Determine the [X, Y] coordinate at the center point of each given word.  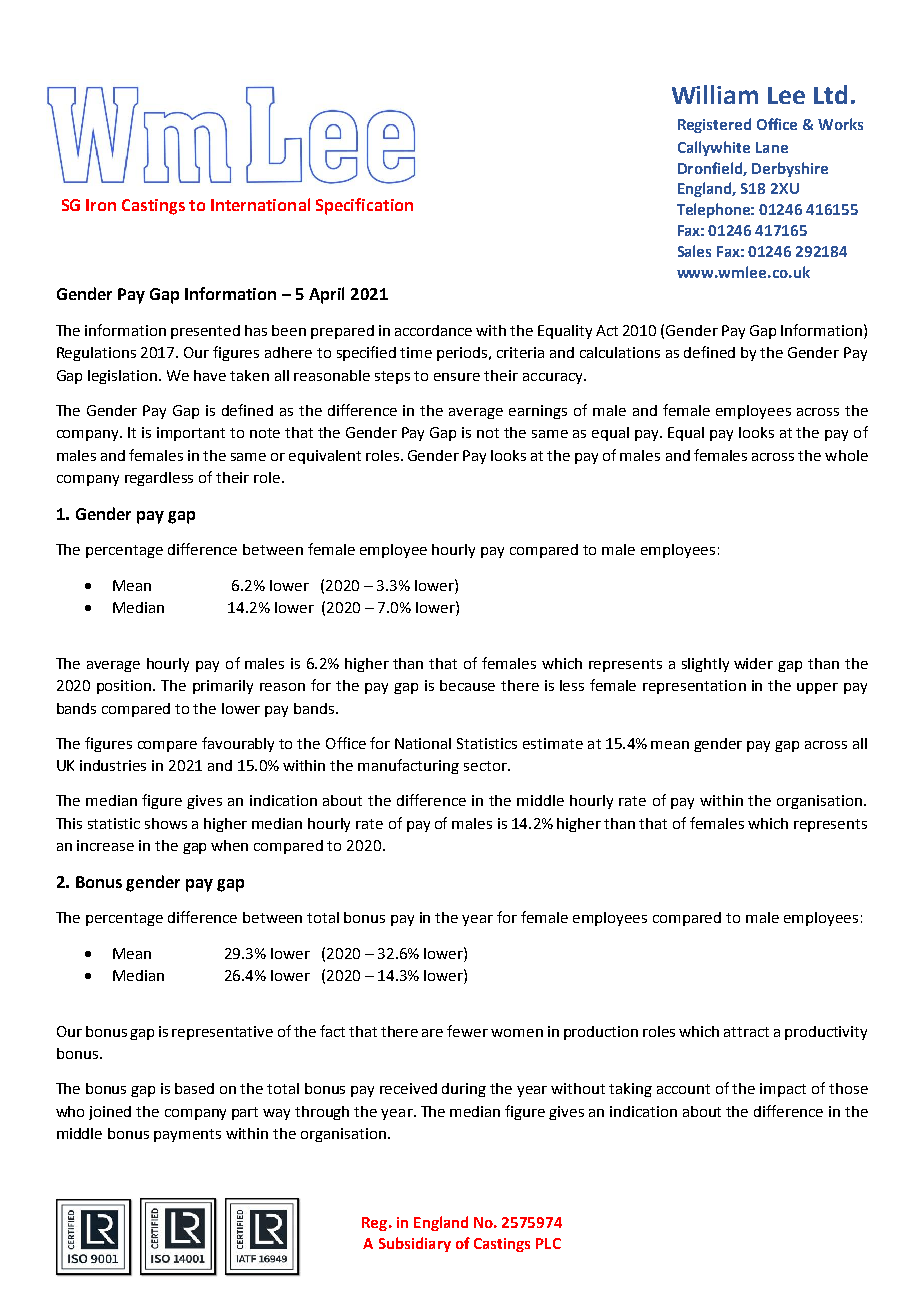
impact [783, 1090]
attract [746, 1032]
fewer [467, 1031]
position [124, 687]
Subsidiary [415, 1244]
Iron [101, 205]
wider [753, 663]
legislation [124, 377]
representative [222, 1033]
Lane [772, 147]
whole [846, 455]
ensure [457, 377]
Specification [364, 206]
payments [187, 1135]
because [467, 685]
